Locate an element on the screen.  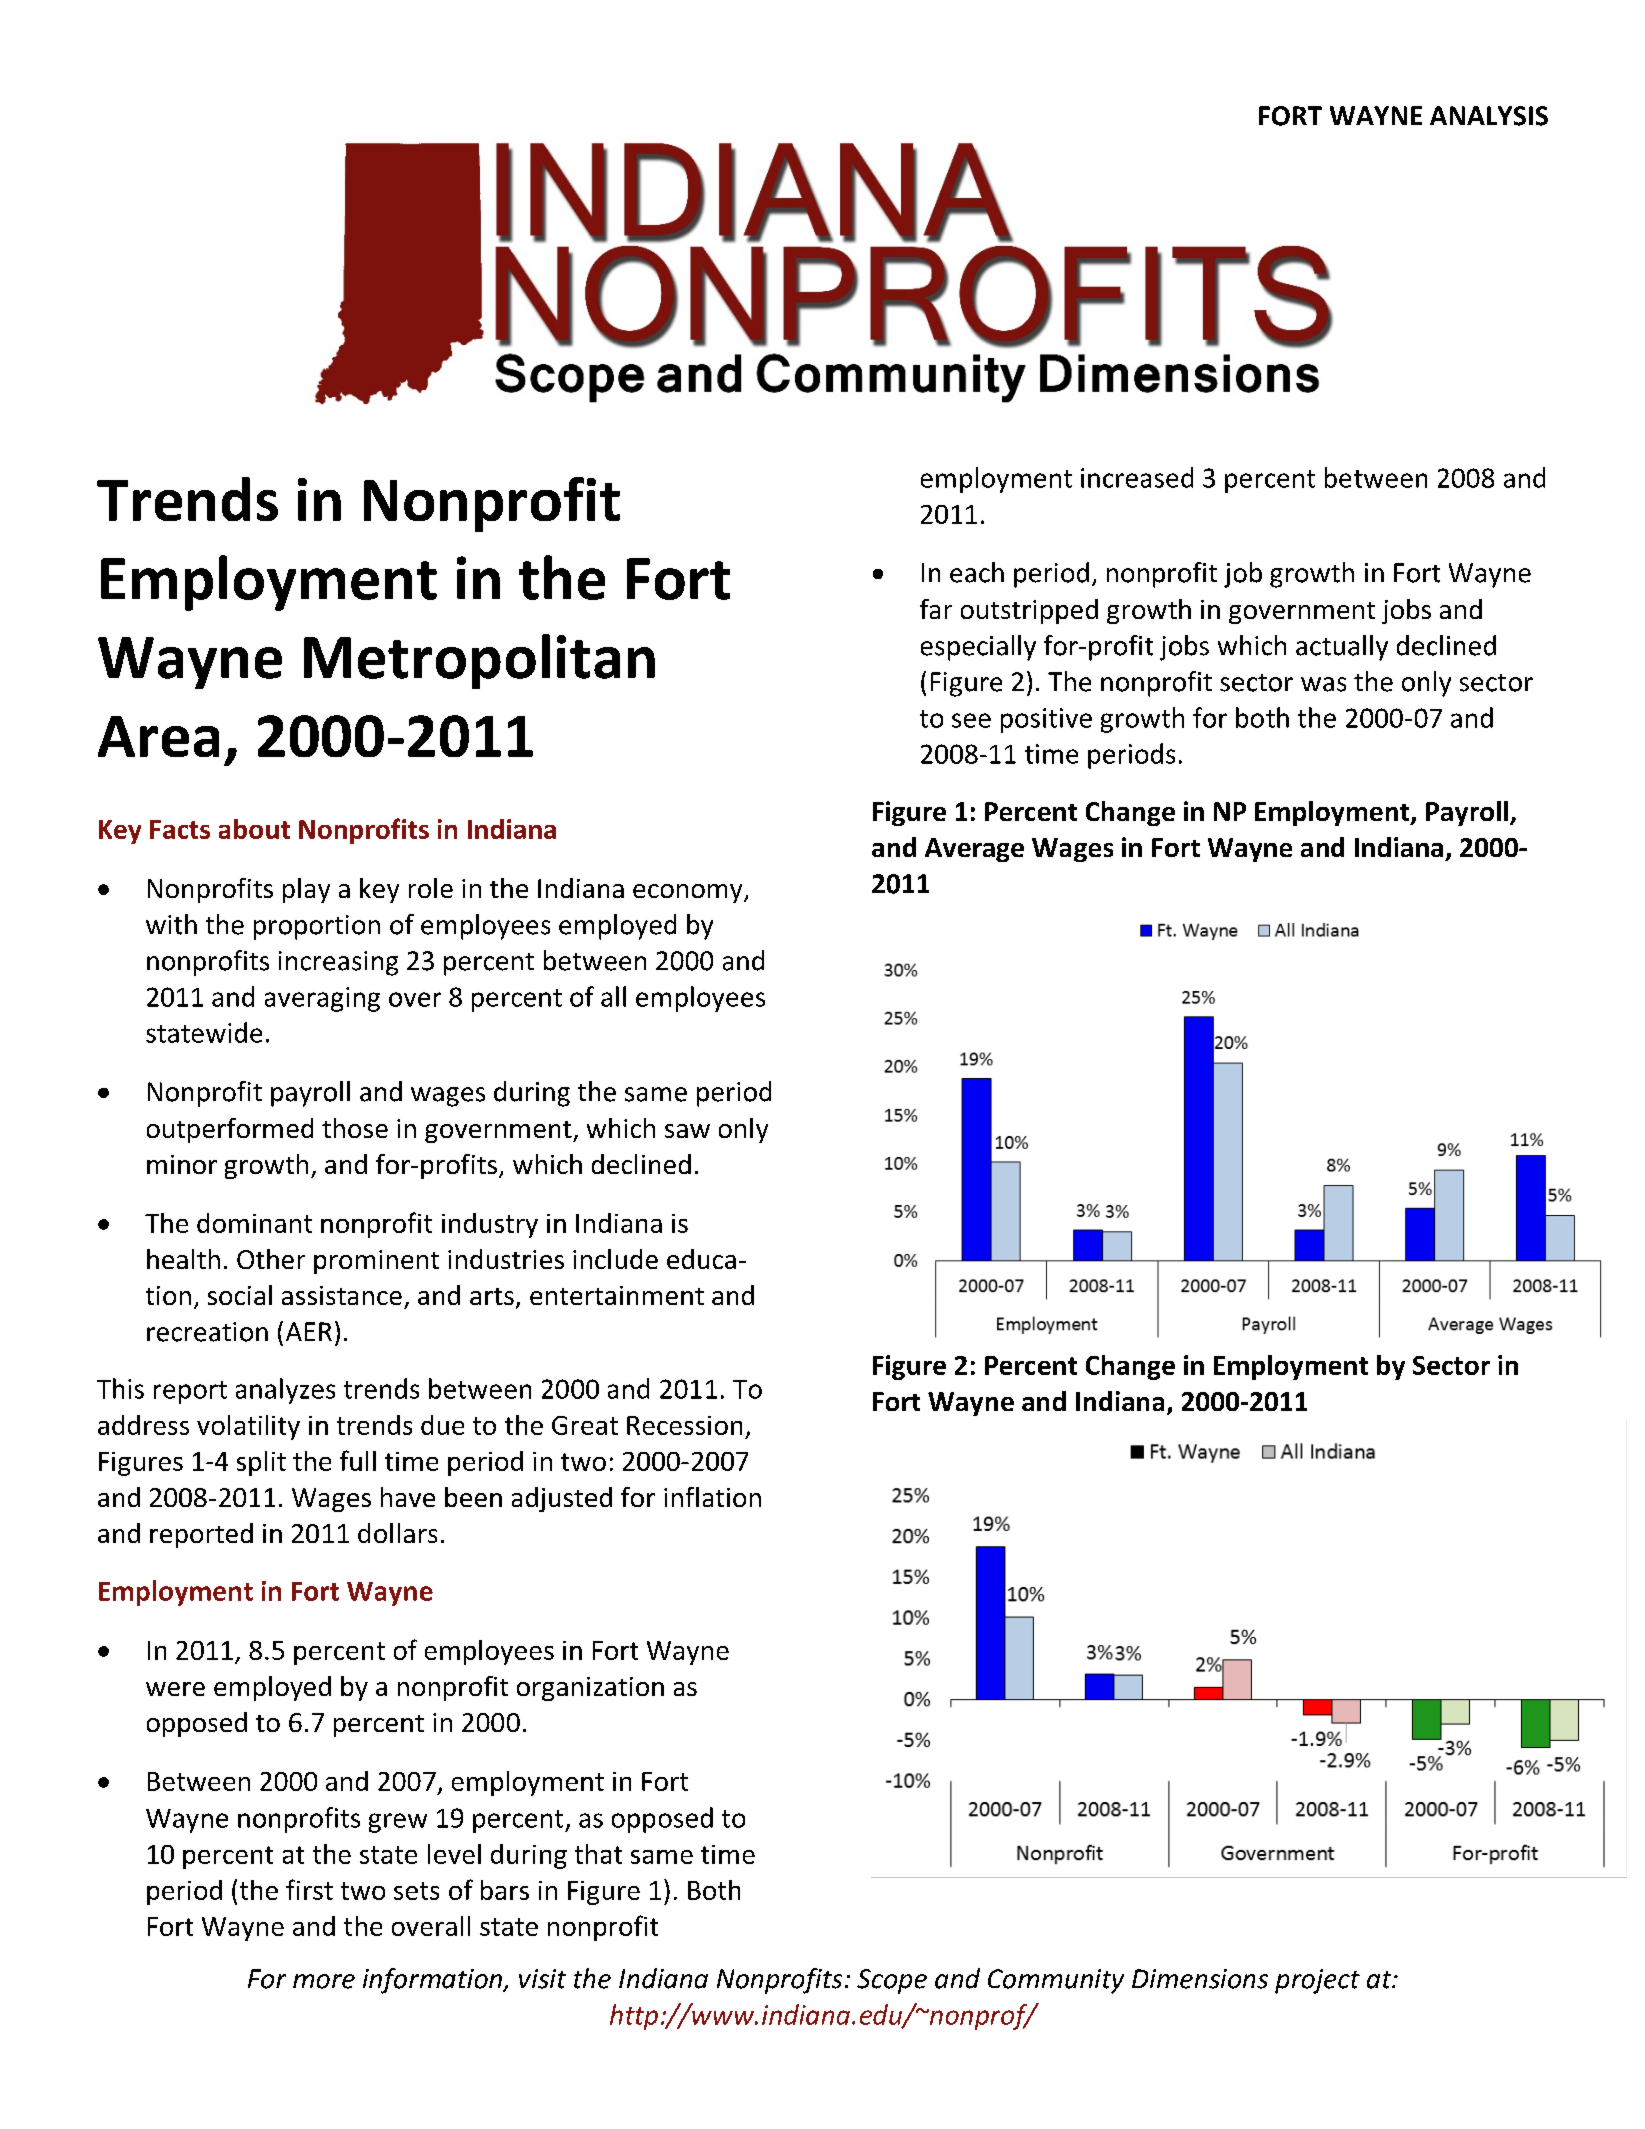
increased is located at coordinates (1137, 477).
